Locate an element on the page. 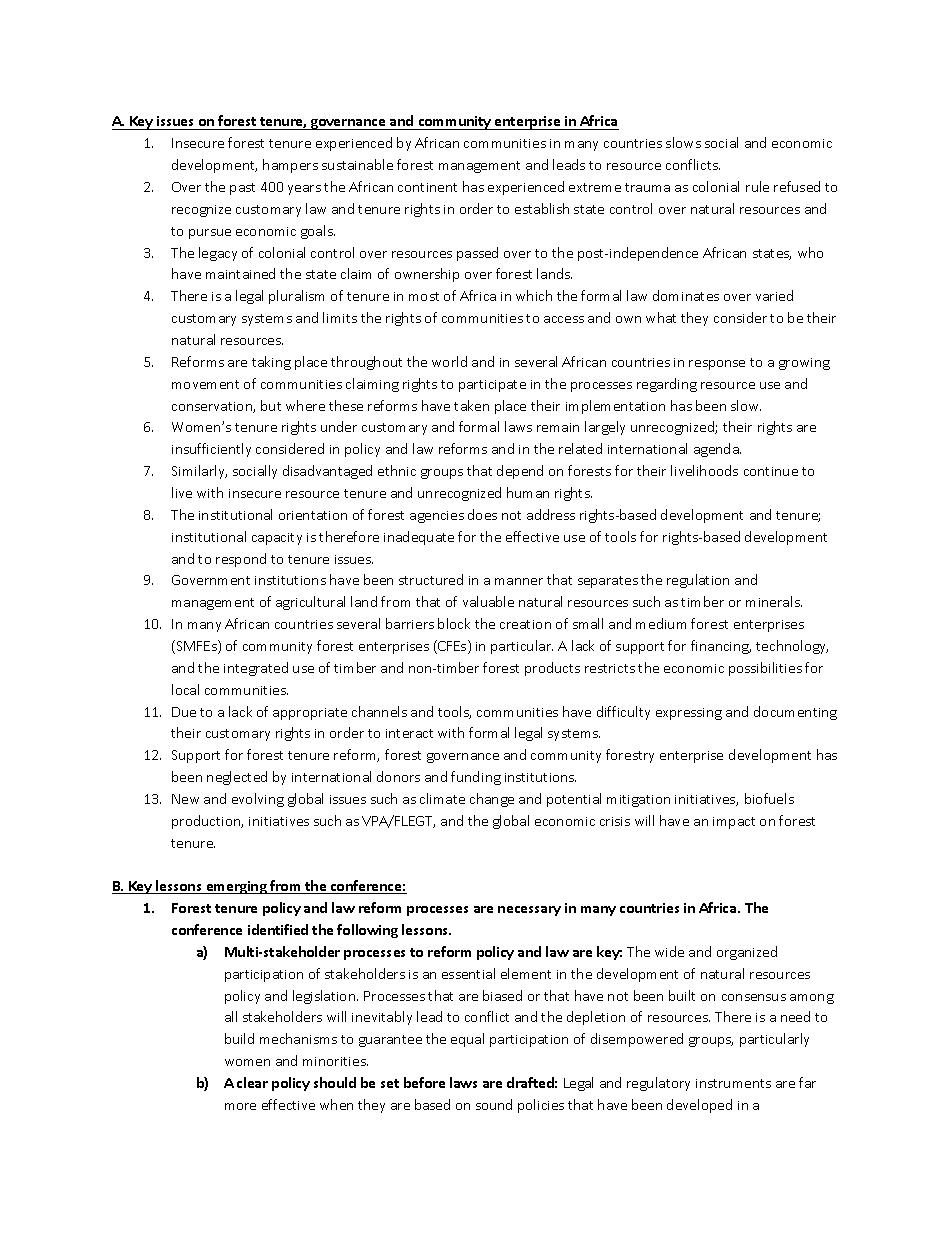 This image has width=952, height=1233. emerging is located at coordinates (236, 887).
